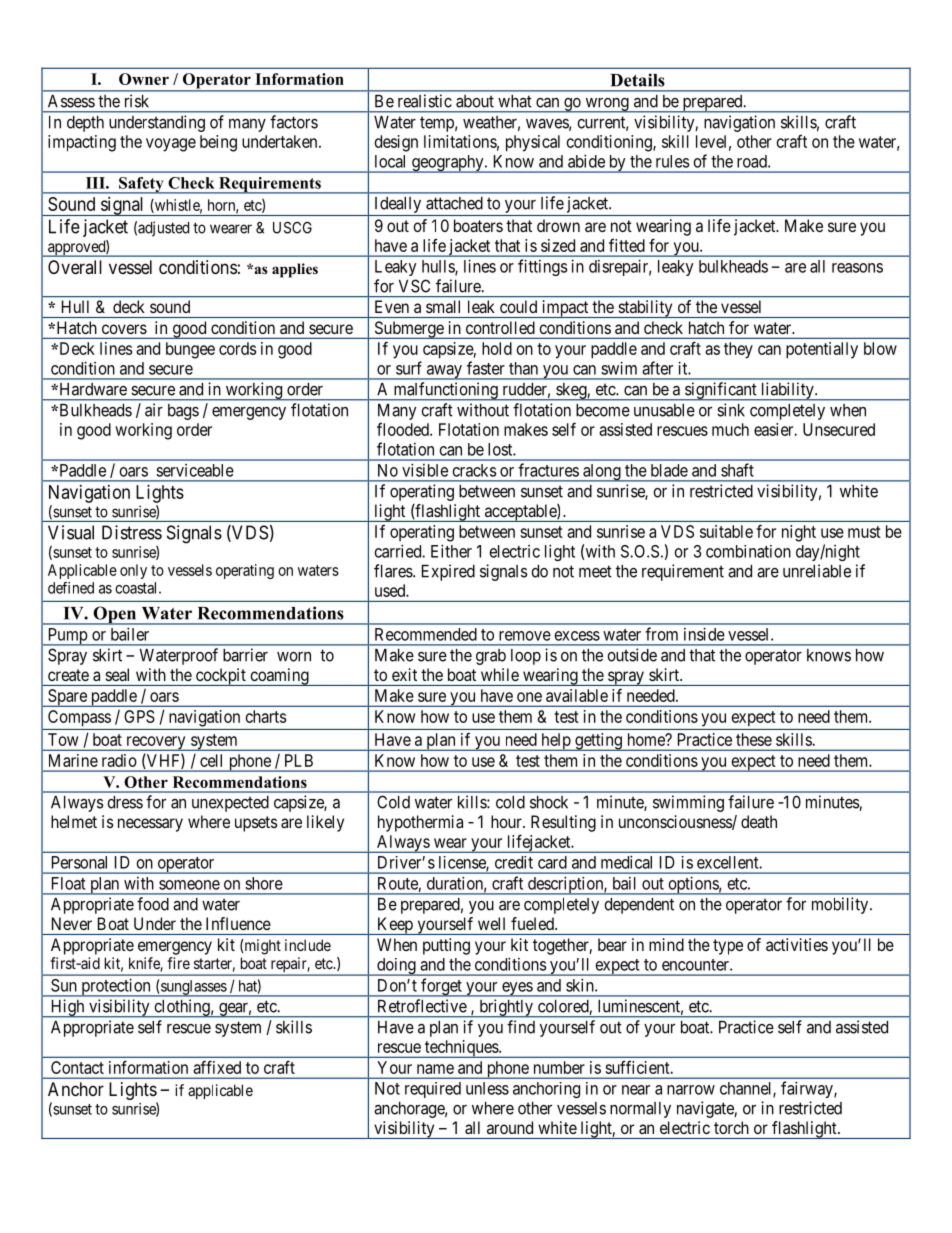 This screenshot has height=1233, width=952. Describe the element at coordinates (487, 1088) in the screenshot. I see `unless` at that location.
